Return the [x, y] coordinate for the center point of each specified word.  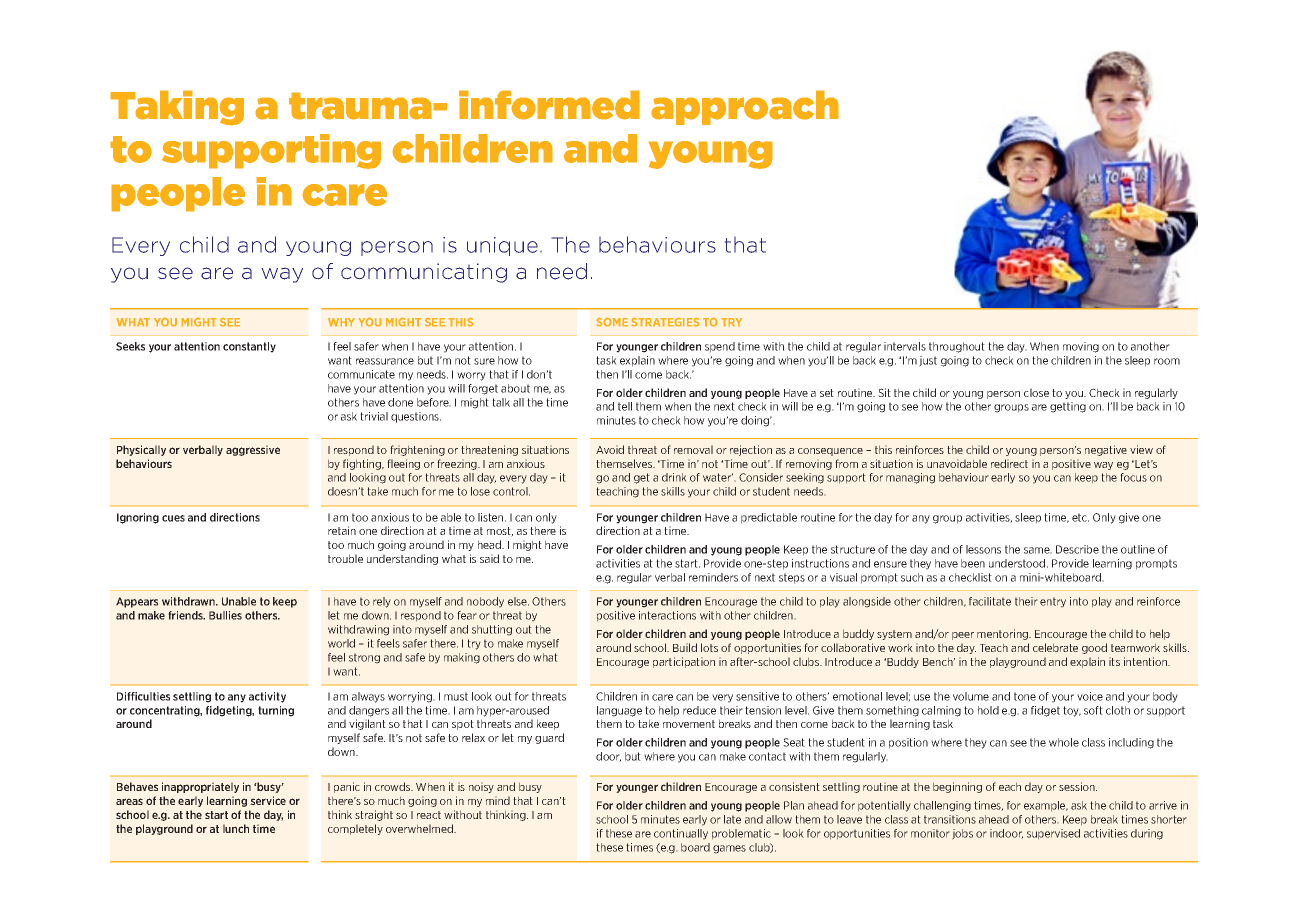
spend [720, 347]
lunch [236, 828]
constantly [249, 347]
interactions [667, 615]
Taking [177, 108]
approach [745, 107]
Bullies [225, 615]
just [928, 361]
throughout [957, 347]
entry [1053, 602]
